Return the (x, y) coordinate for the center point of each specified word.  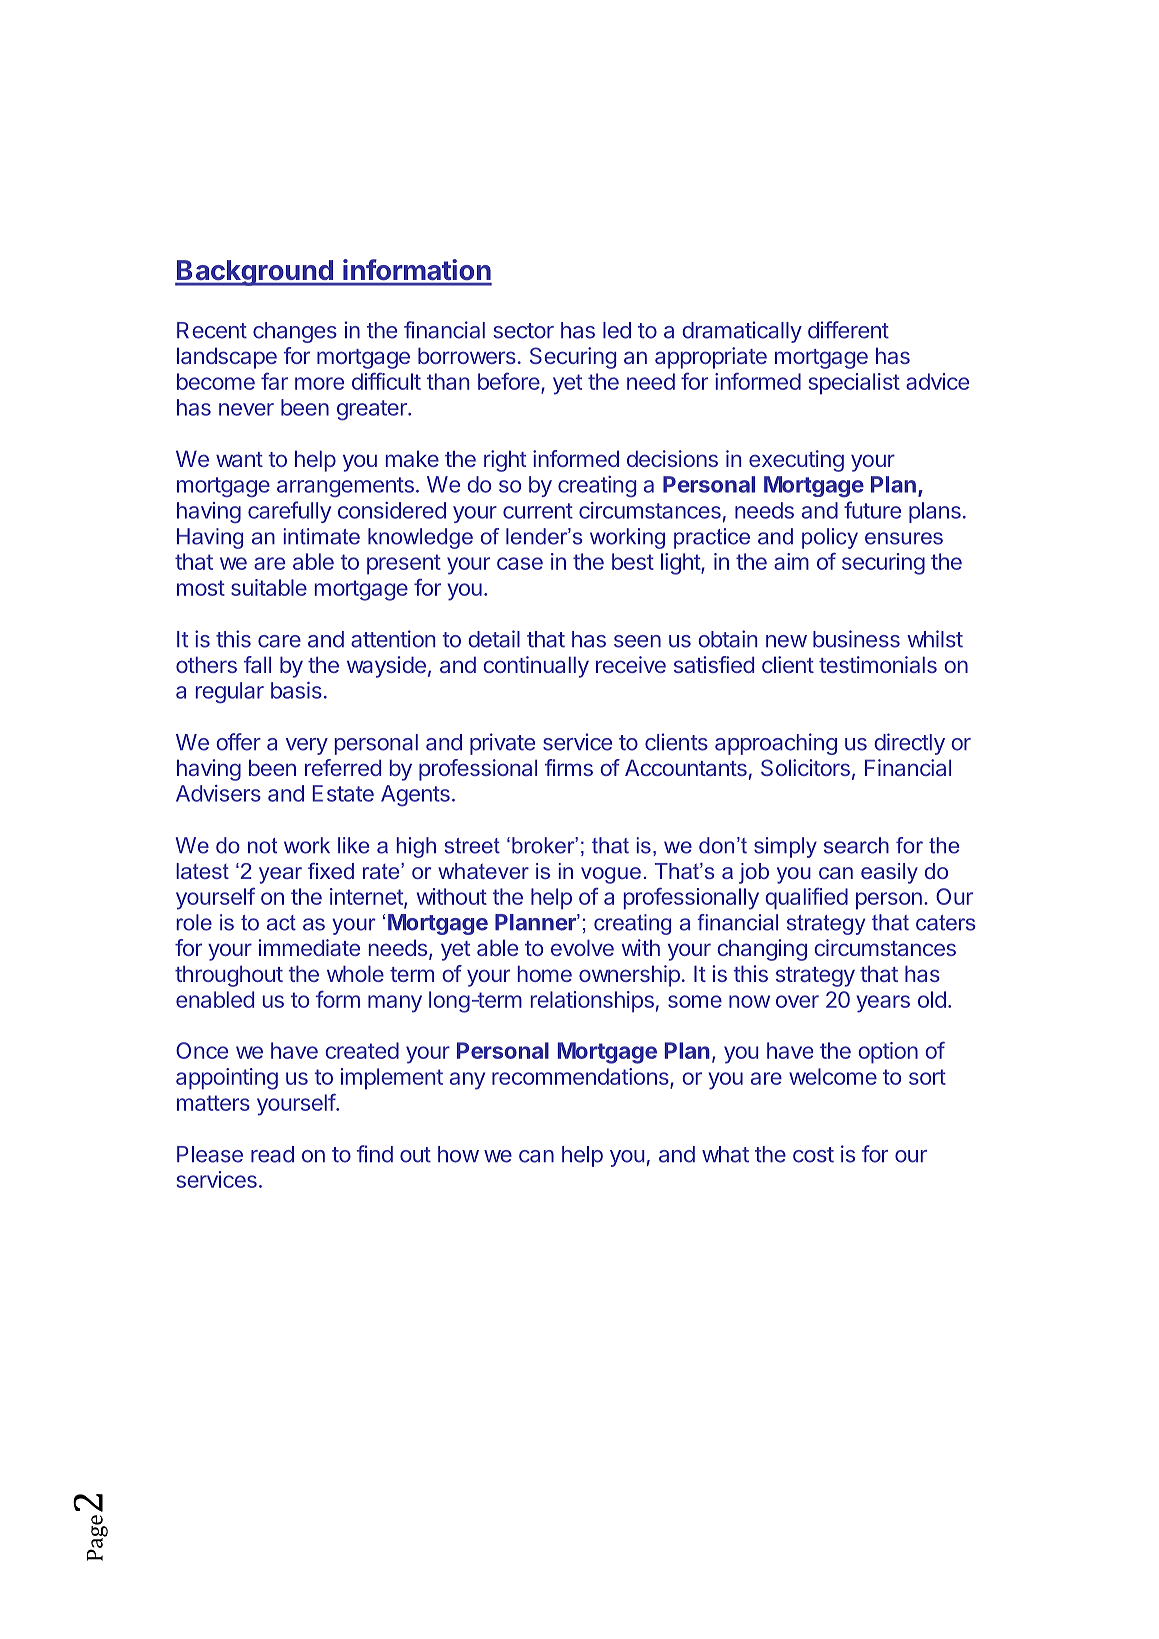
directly (909, 744)
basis (296, 690)
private (502, 744)
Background (255, 273)
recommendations (581, 1078)
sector (523, 331)
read (272, 1154)
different (848, 330)
